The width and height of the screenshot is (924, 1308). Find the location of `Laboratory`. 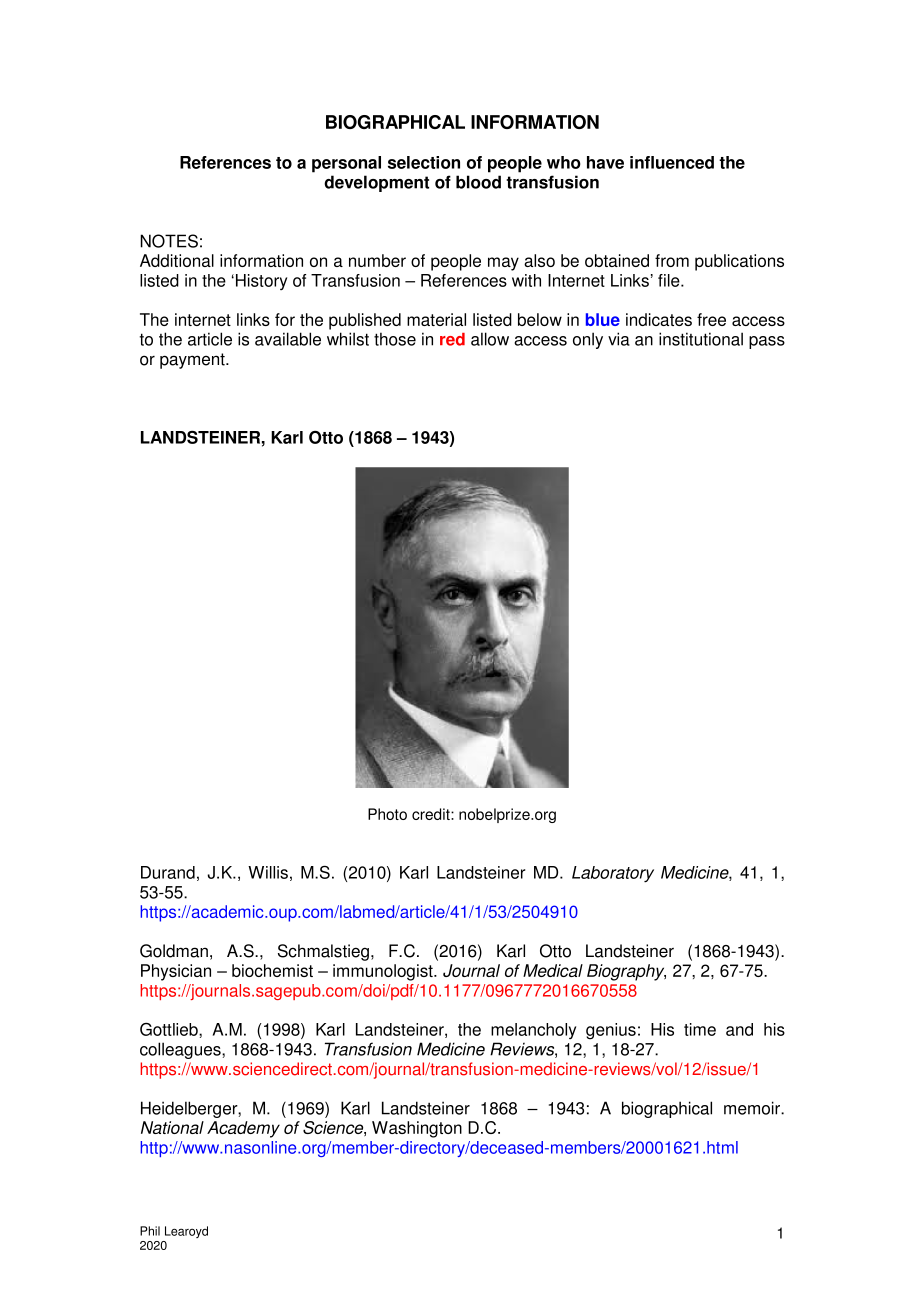

Laboratory is located at coordinates (613, 874).
